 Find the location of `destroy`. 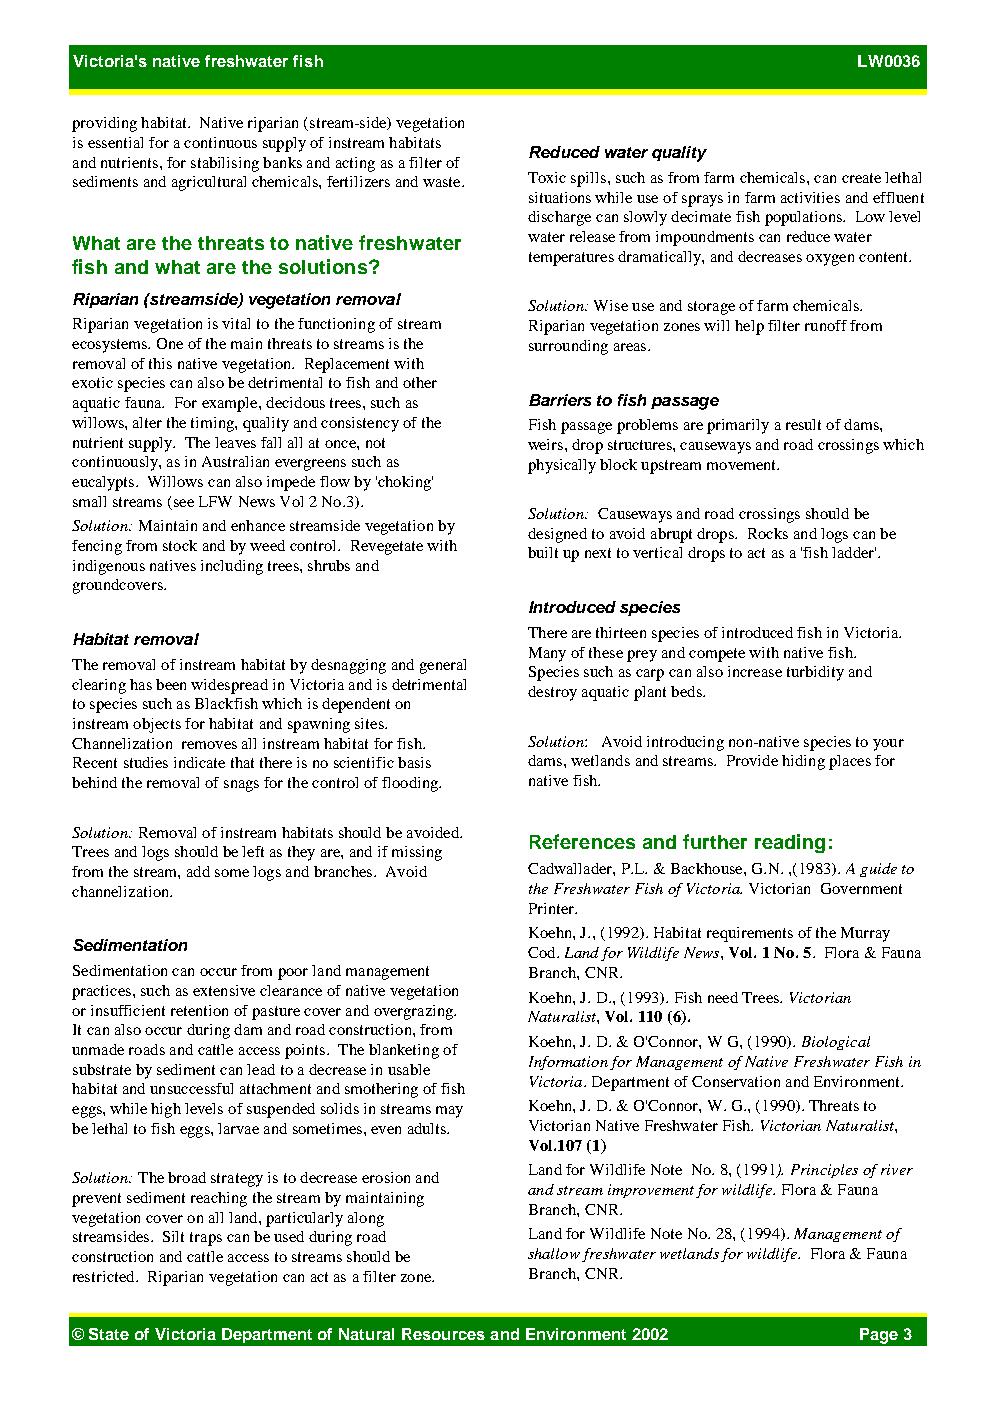

destroy is located at coordinates (552, 693).
